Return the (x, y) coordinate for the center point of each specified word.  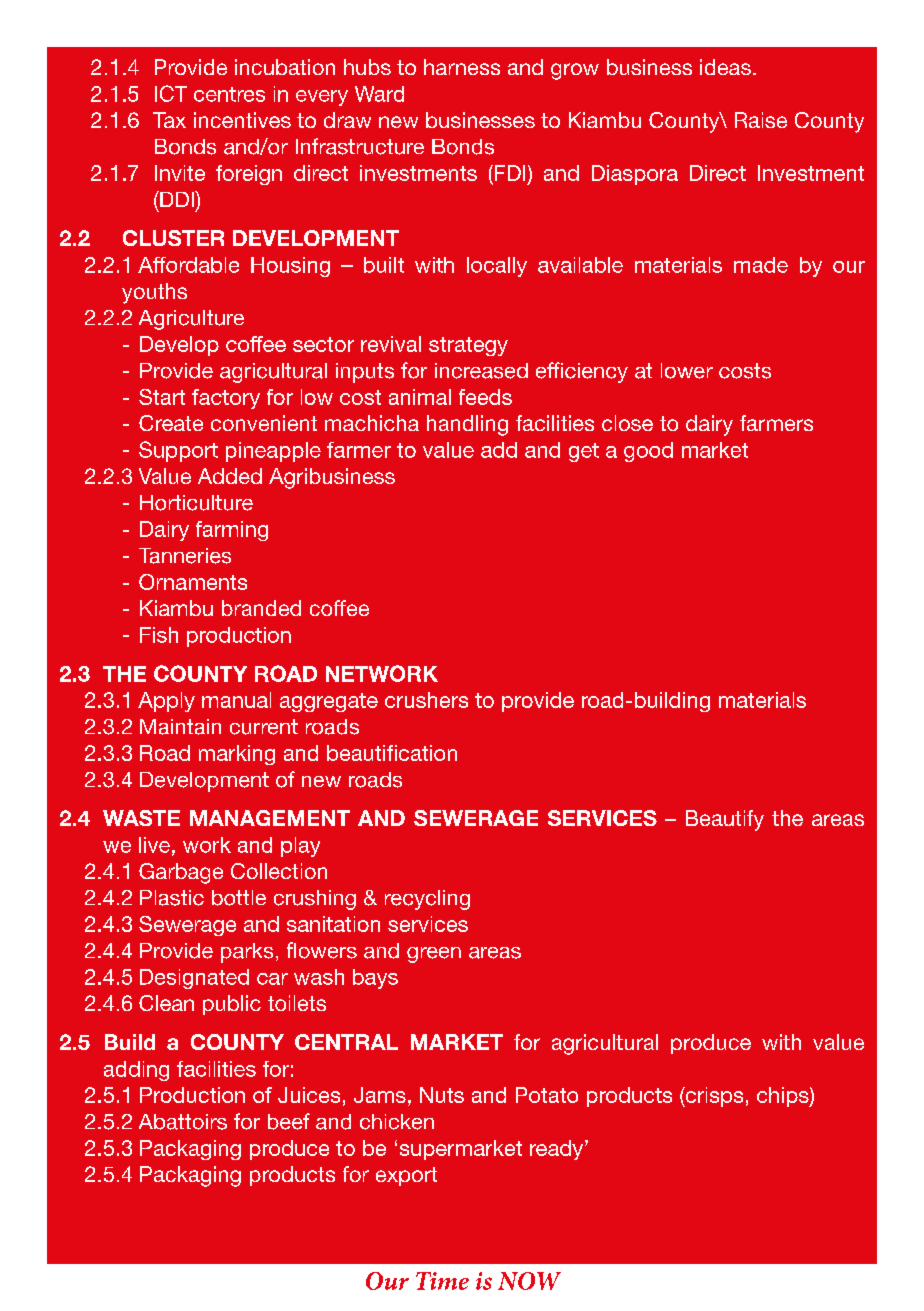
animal (420, 397)
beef (289, 1121)
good (648, 452)
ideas (725, 67)
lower (687, 371)
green (434, 955)
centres (229, 94)
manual (236, 700)
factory (226, 399)
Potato (547, 1095)
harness (462, 67)
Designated (194, 979)
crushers (426, 700)
